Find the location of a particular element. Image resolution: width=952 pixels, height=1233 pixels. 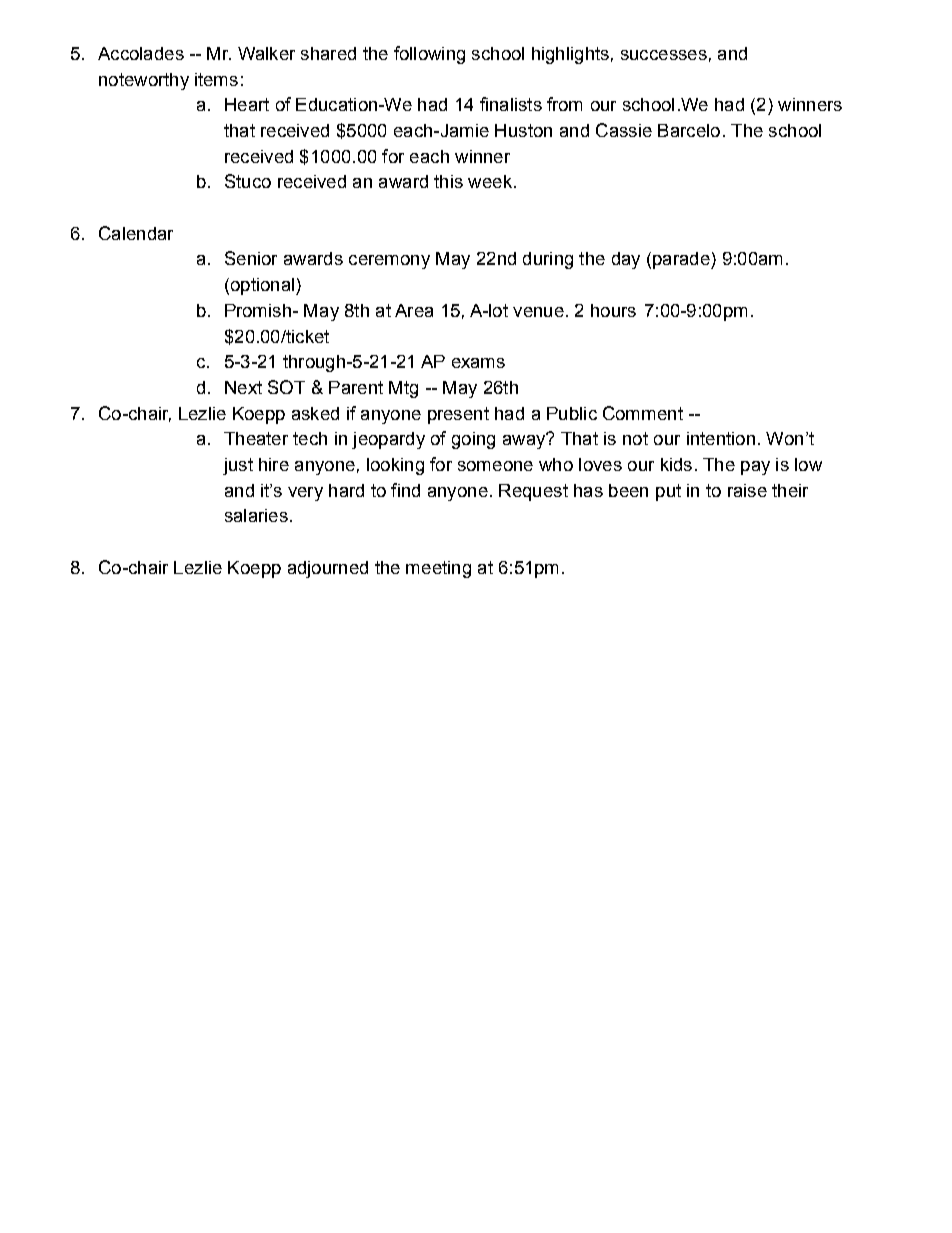

ceremony is located at coordinates (389, 262).
